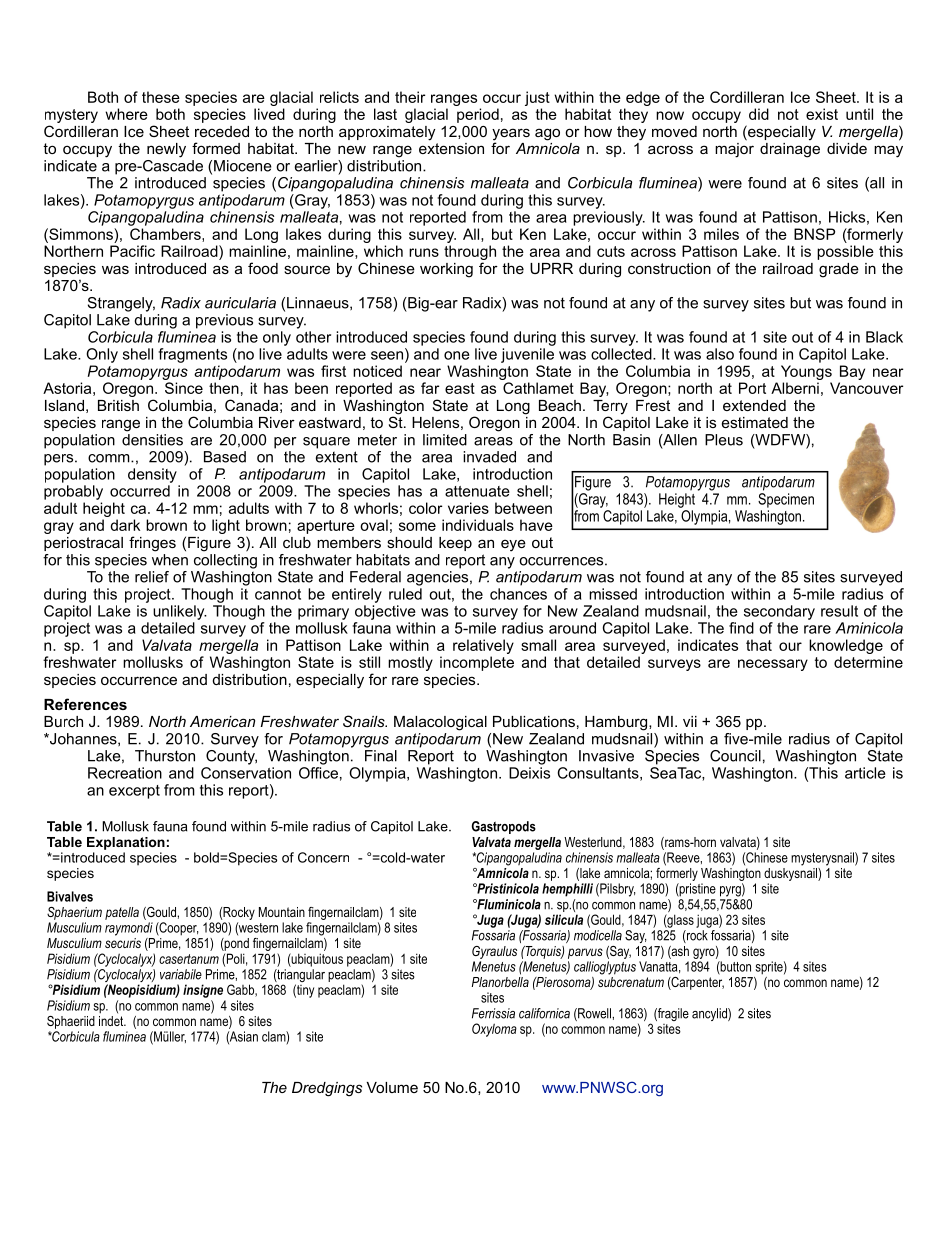  What do you see at coordinates (392, 1087) in the screenshot?
I see `Volume` at bounding box center [392, 1087].
